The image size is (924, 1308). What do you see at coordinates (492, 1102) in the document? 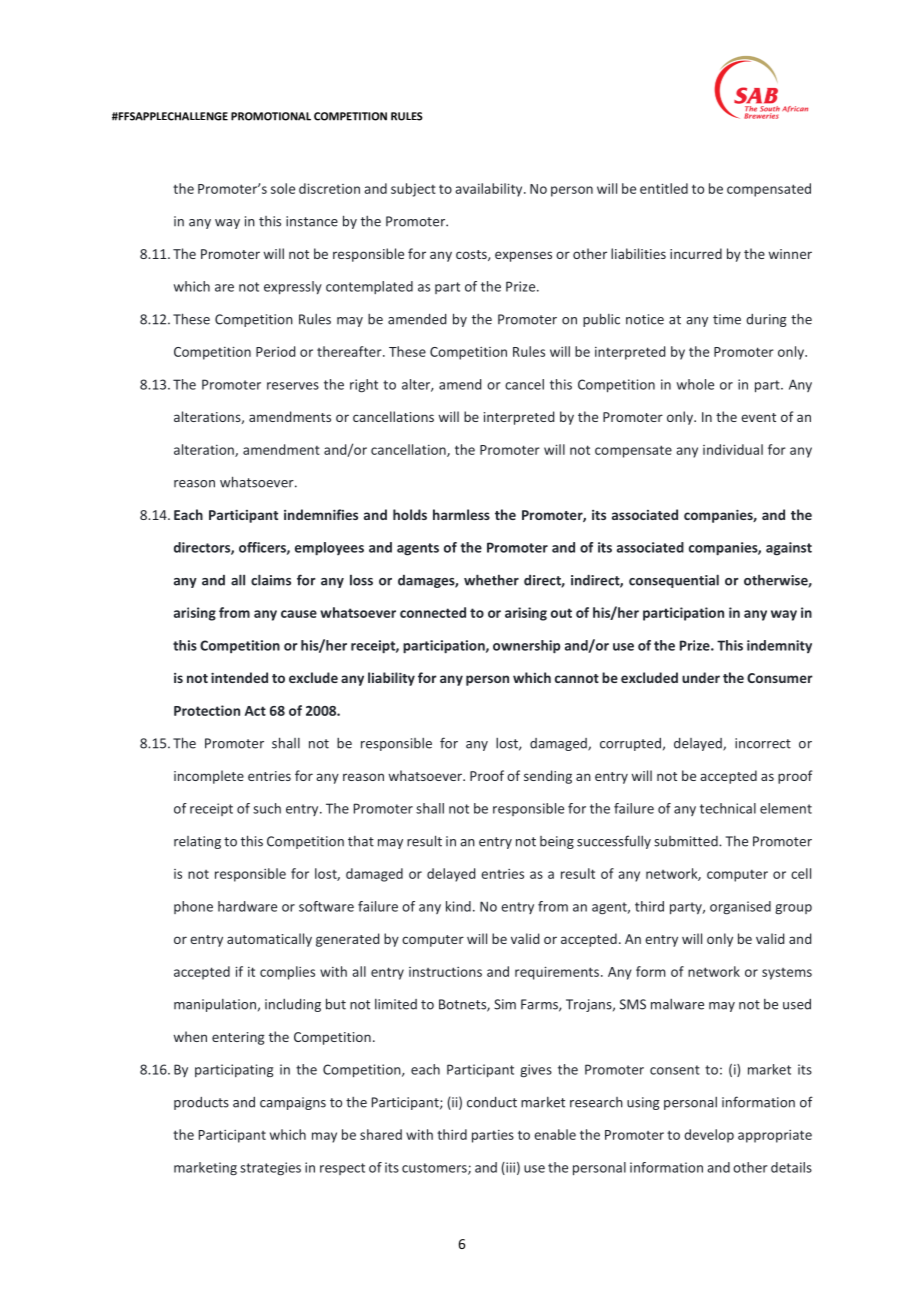
I see `conduct` at bounding box center [492, 1102].
